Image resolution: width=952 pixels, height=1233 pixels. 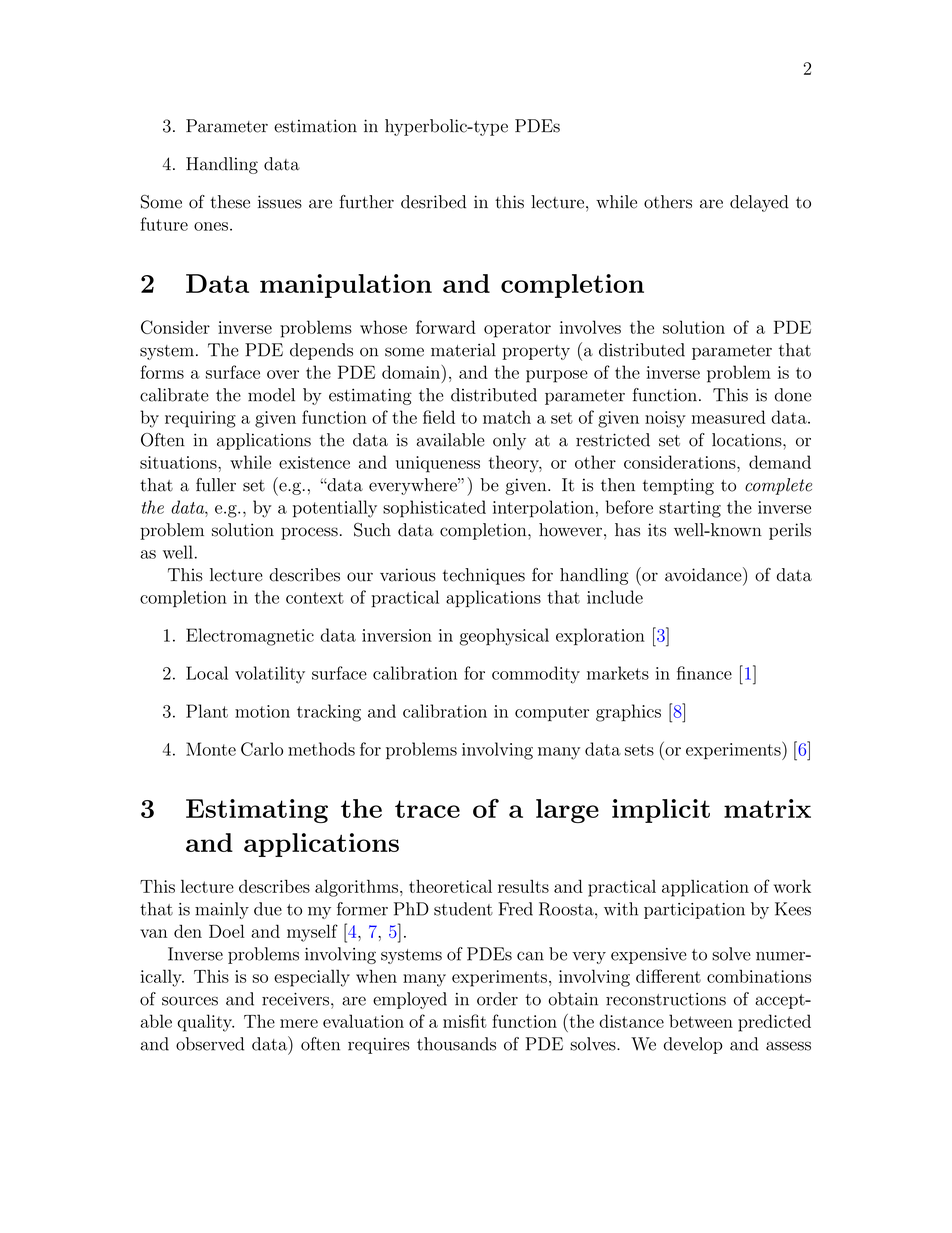 I want to click on further, so click(x=367, y=202).
